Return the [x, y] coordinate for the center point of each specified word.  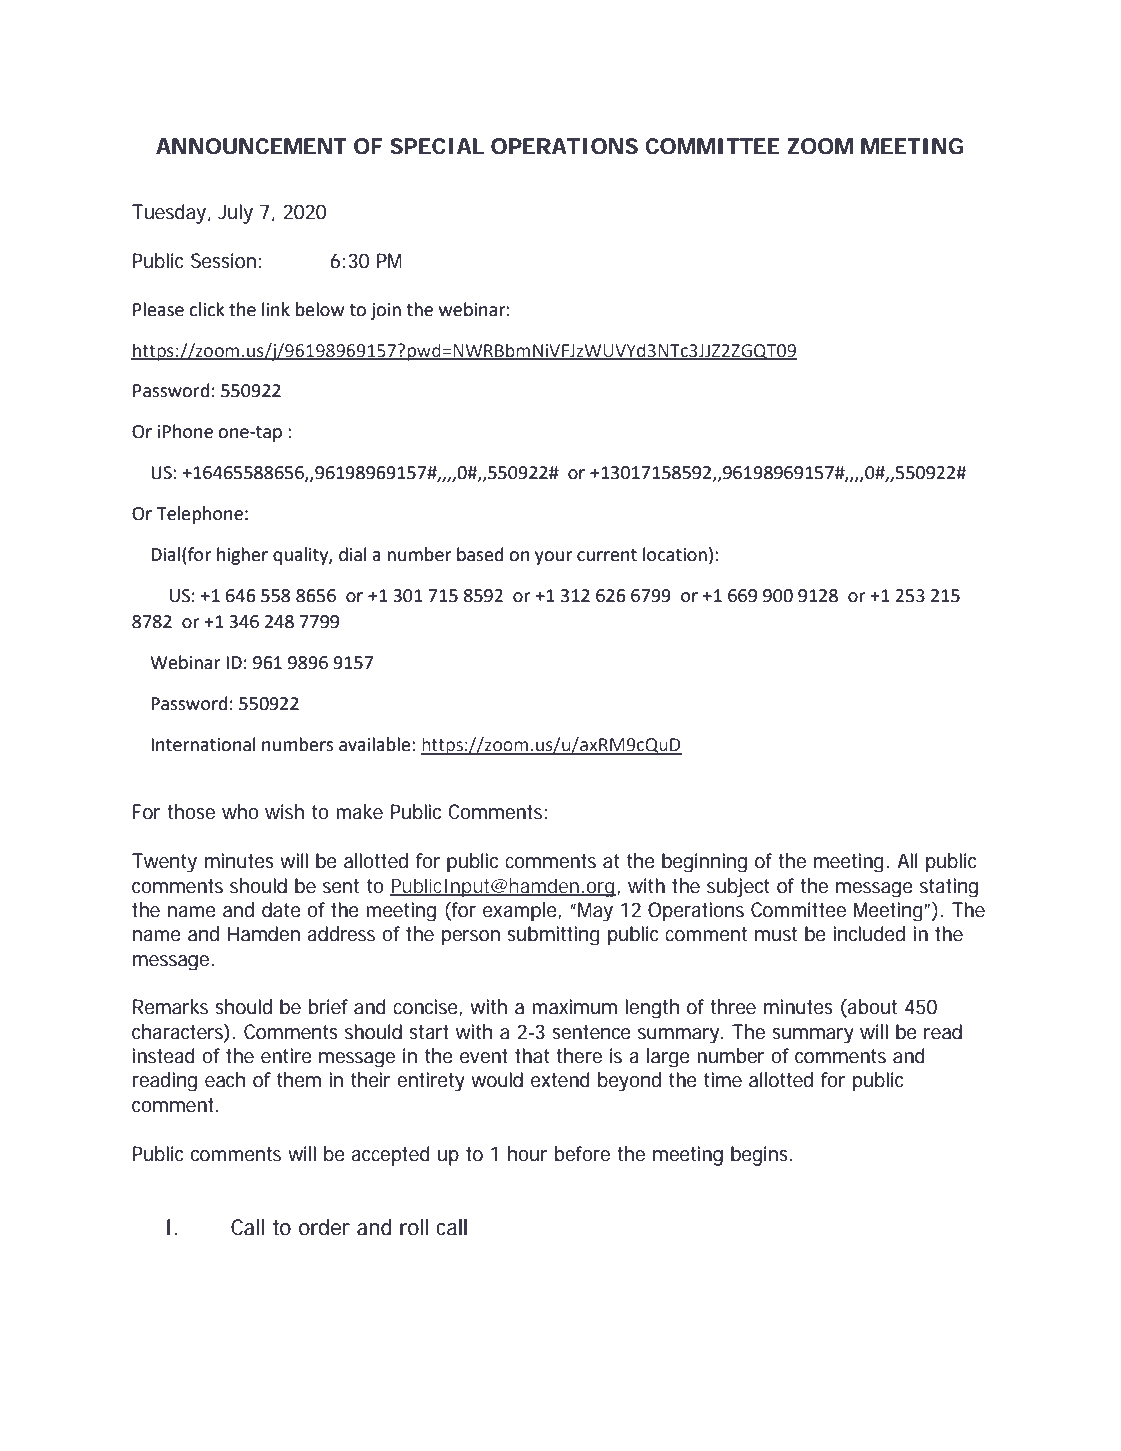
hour [528, 1154]
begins [761, 1156]
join [386, 311]
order [324, 1227]
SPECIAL [437, 146]
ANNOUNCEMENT [251, 146]
